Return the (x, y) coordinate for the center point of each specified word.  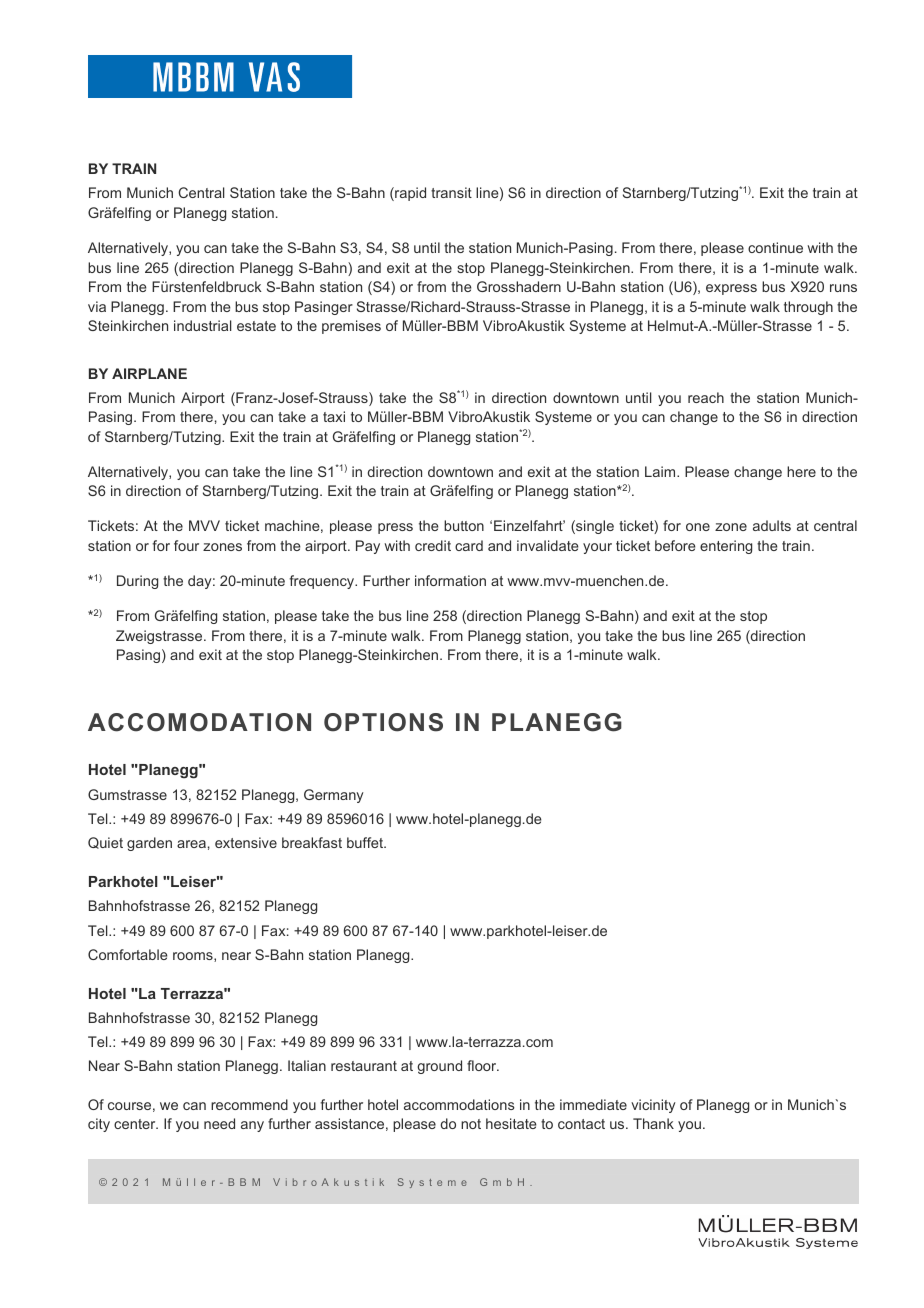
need (219, 1123)
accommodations (459, 1104)
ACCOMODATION (199, 722)
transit (451, 192)
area (191, 844)
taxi (334, 416)
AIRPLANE (149, 373)
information (450, 580)
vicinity (653, 1106)
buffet (366, 842)
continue (775, 247)
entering (726, 547)
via (97, 306)
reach (706, 397)
